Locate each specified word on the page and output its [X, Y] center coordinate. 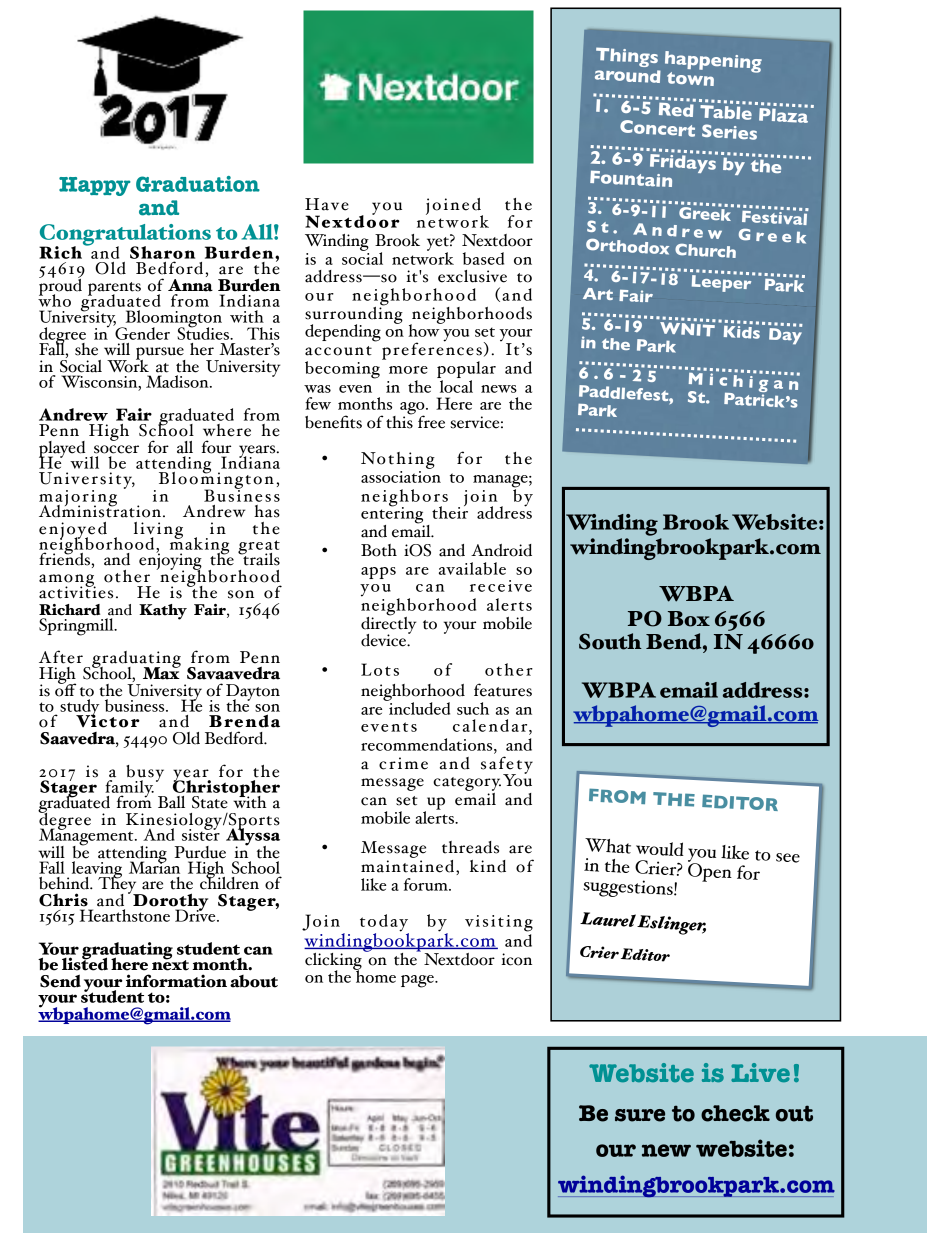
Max [162, 672]
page [418, 981]
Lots [380, 669]
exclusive [472, 276]
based [483, 258]
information [176, 981]
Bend [675, 641]
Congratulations [126, 236]
